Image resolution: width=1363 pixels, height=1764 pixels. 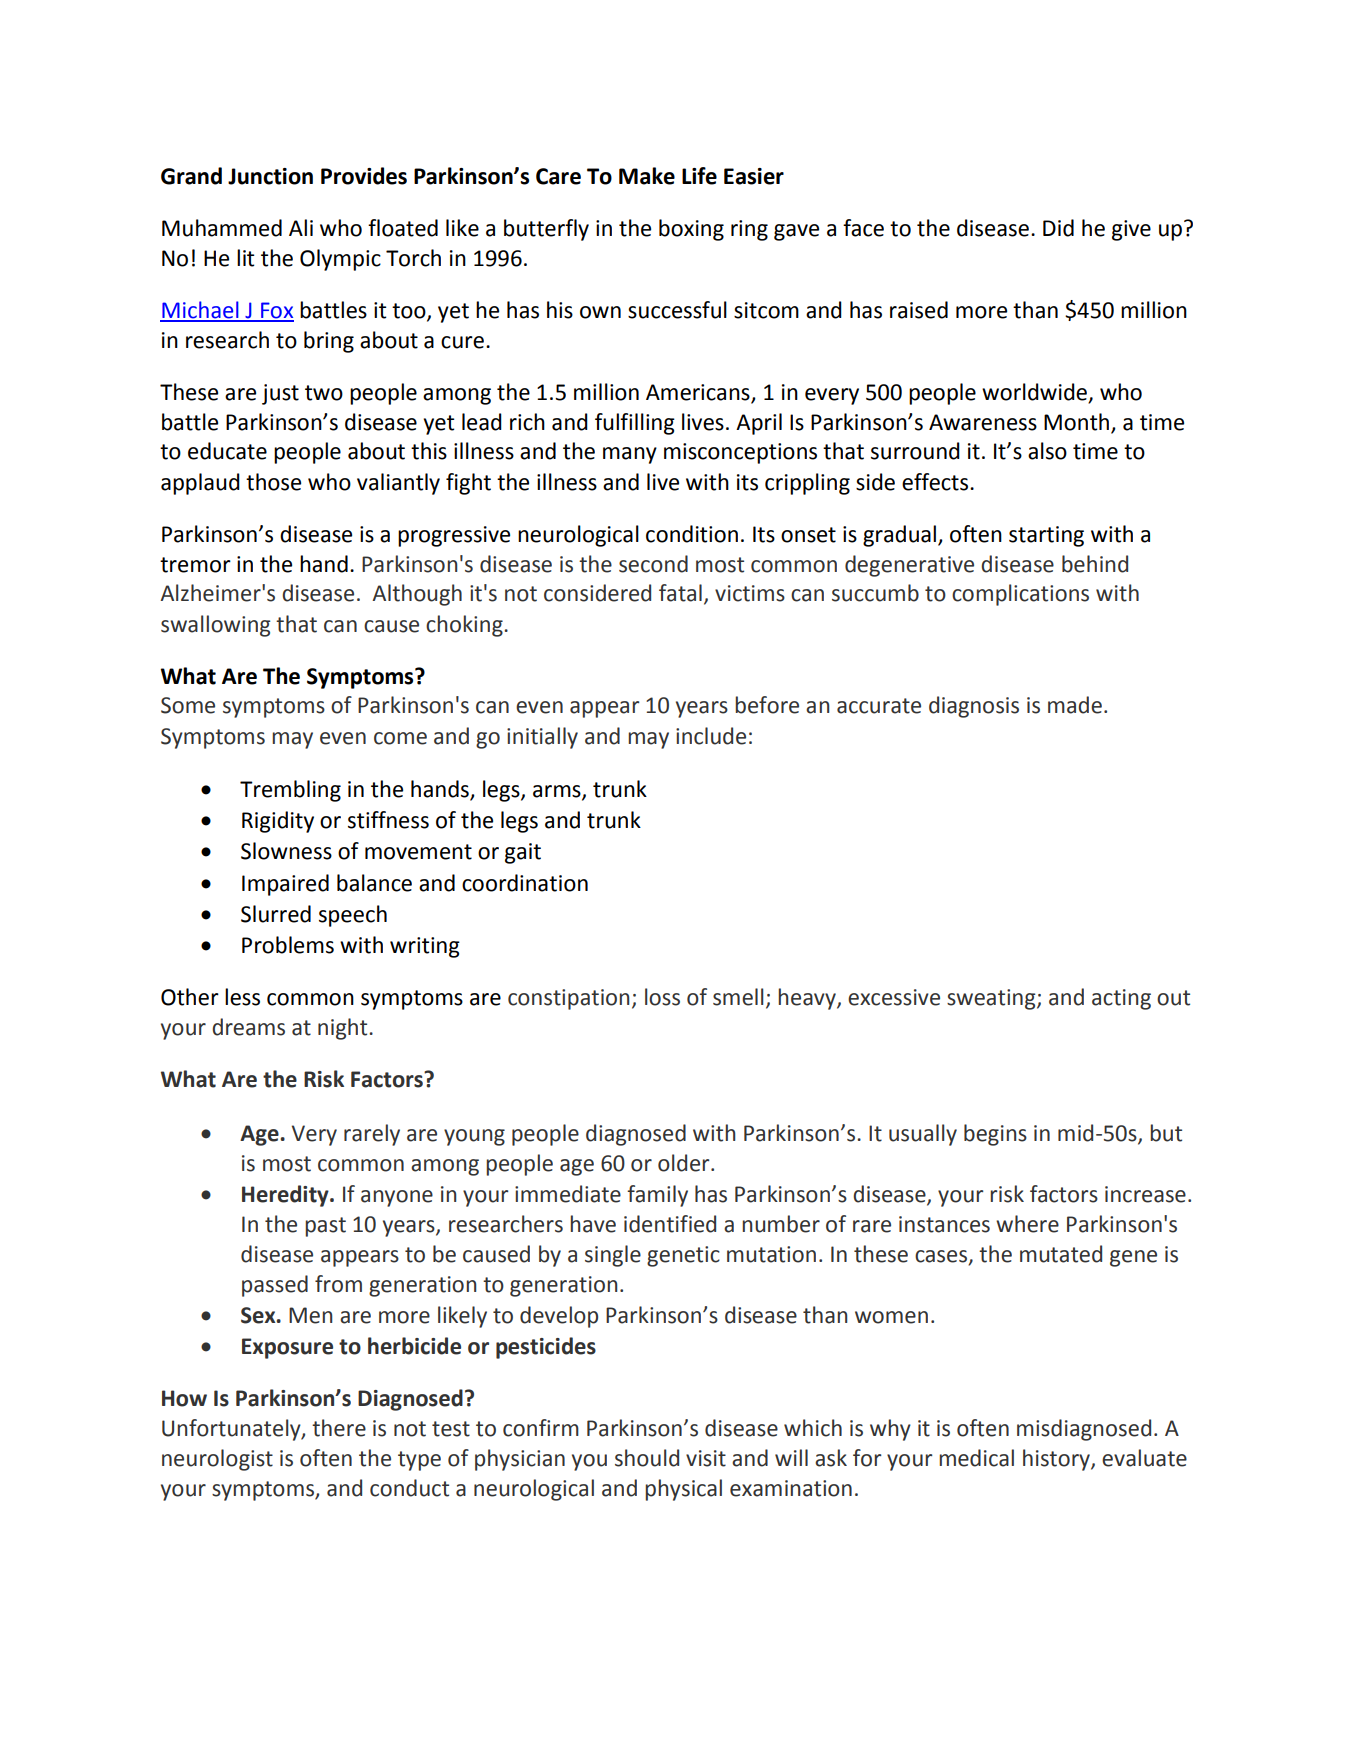 What do you see at coordinates (1057, 1460) in the screenshot?
I see `history` at bounding box center [1057, 1460].
